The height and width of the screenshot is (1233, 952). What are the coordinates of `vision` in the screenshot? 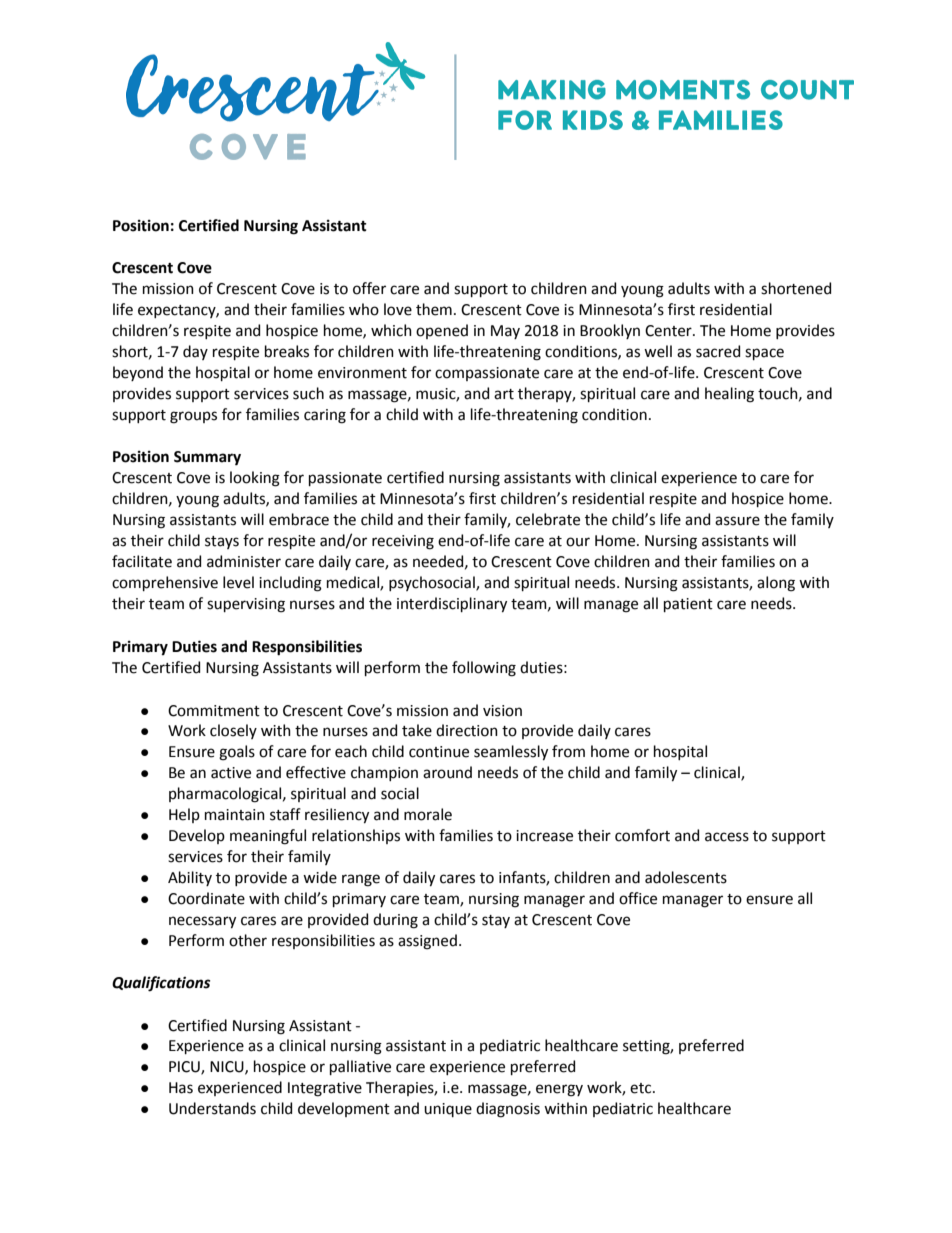 It's located at (502, 711).
